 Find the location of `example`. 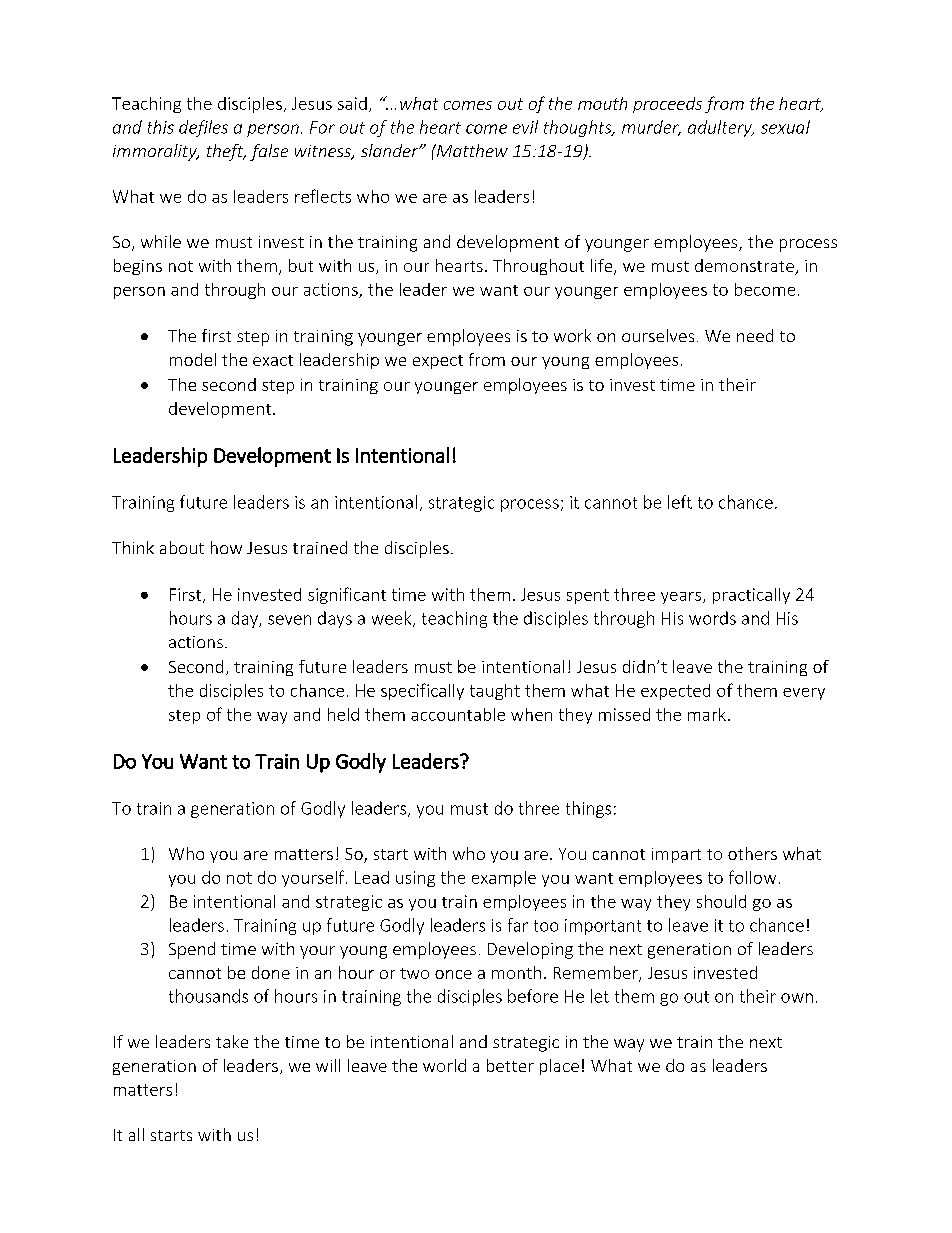

example is located at coordinates (504, 879).
